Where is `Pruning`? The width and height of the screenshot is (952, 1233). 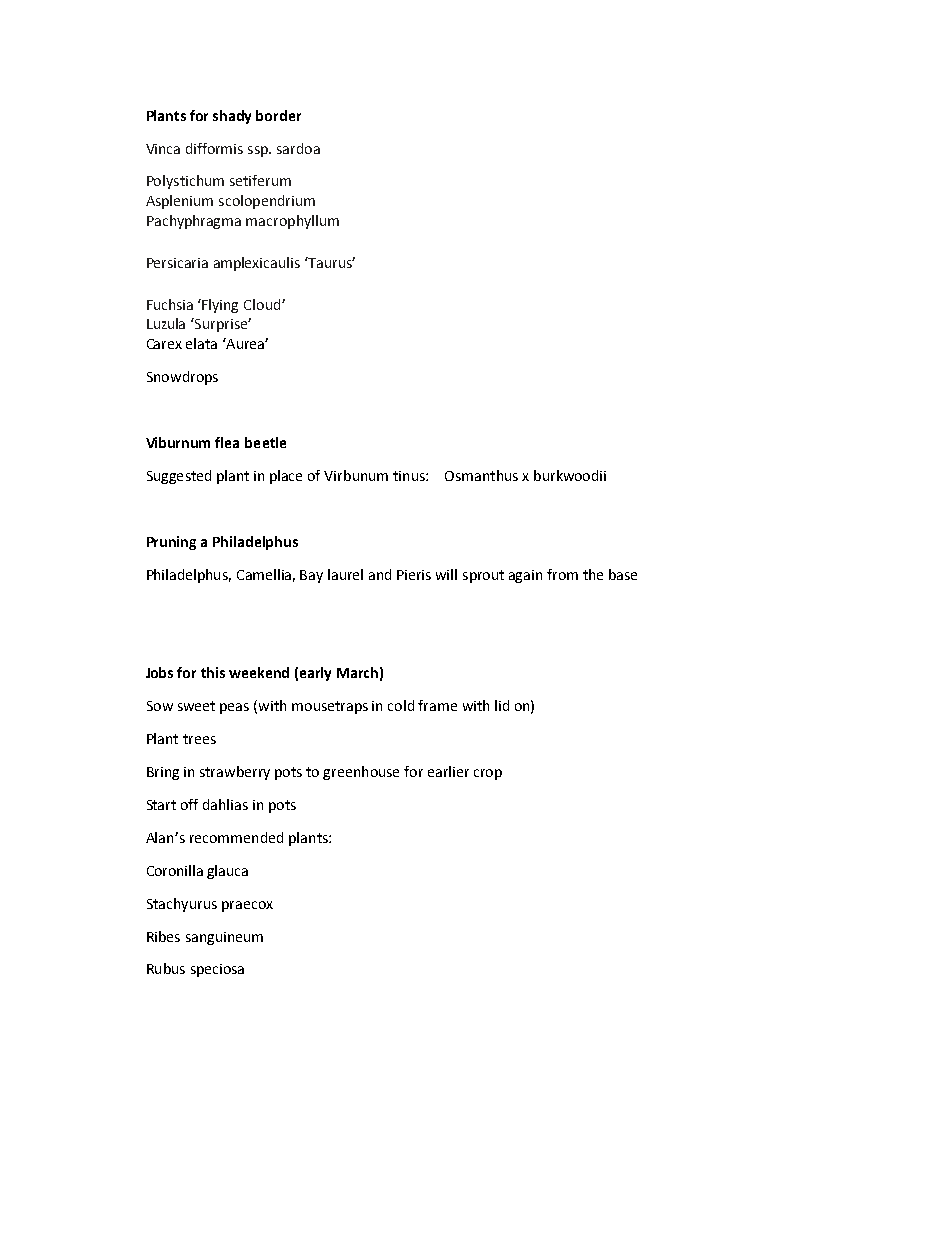 Pruning is located at coordinates (171, 543).
